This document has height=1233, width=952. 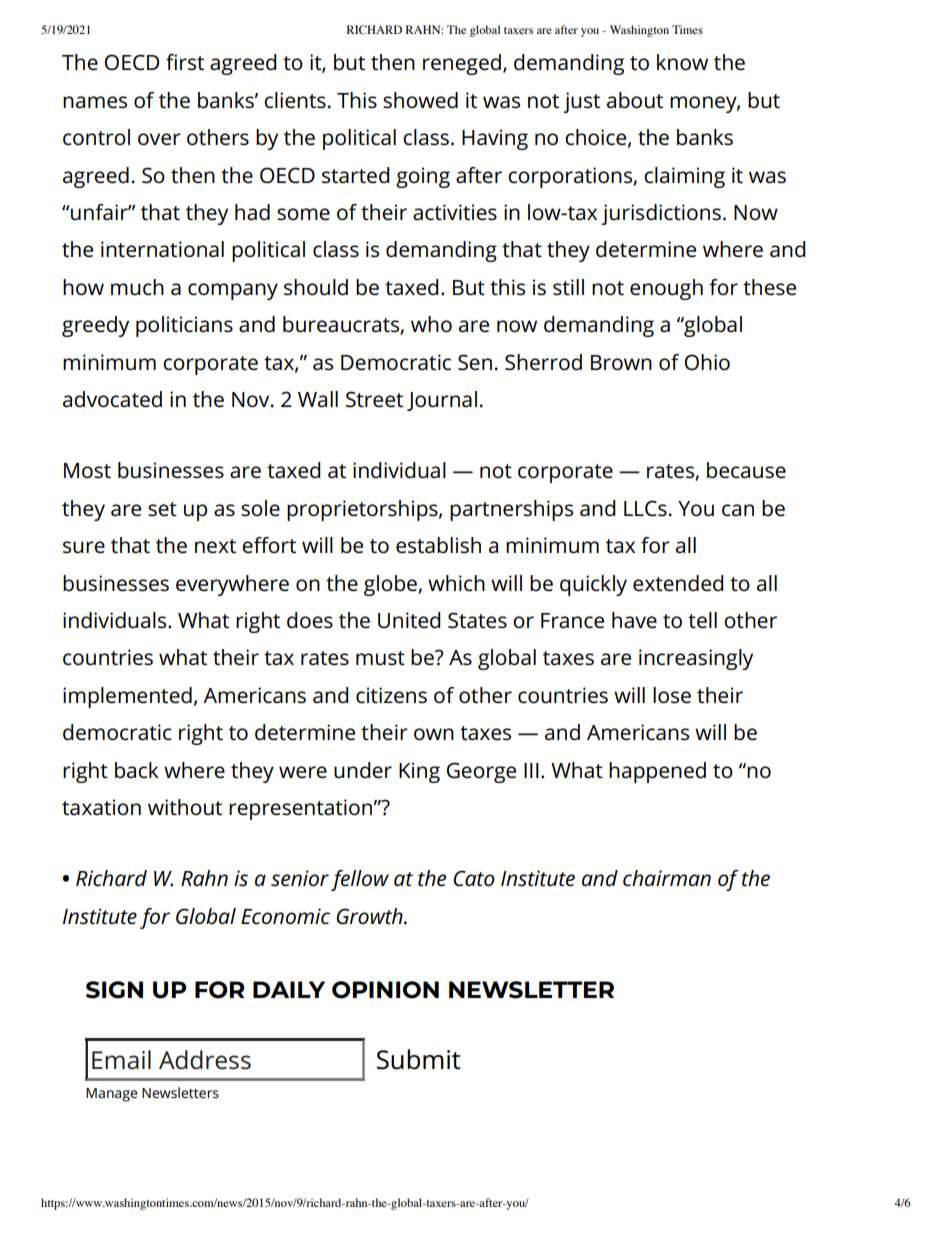 What do you see at coordinates (192, 63) in the document?
I see `rst` at bounding box center [192, 63].
